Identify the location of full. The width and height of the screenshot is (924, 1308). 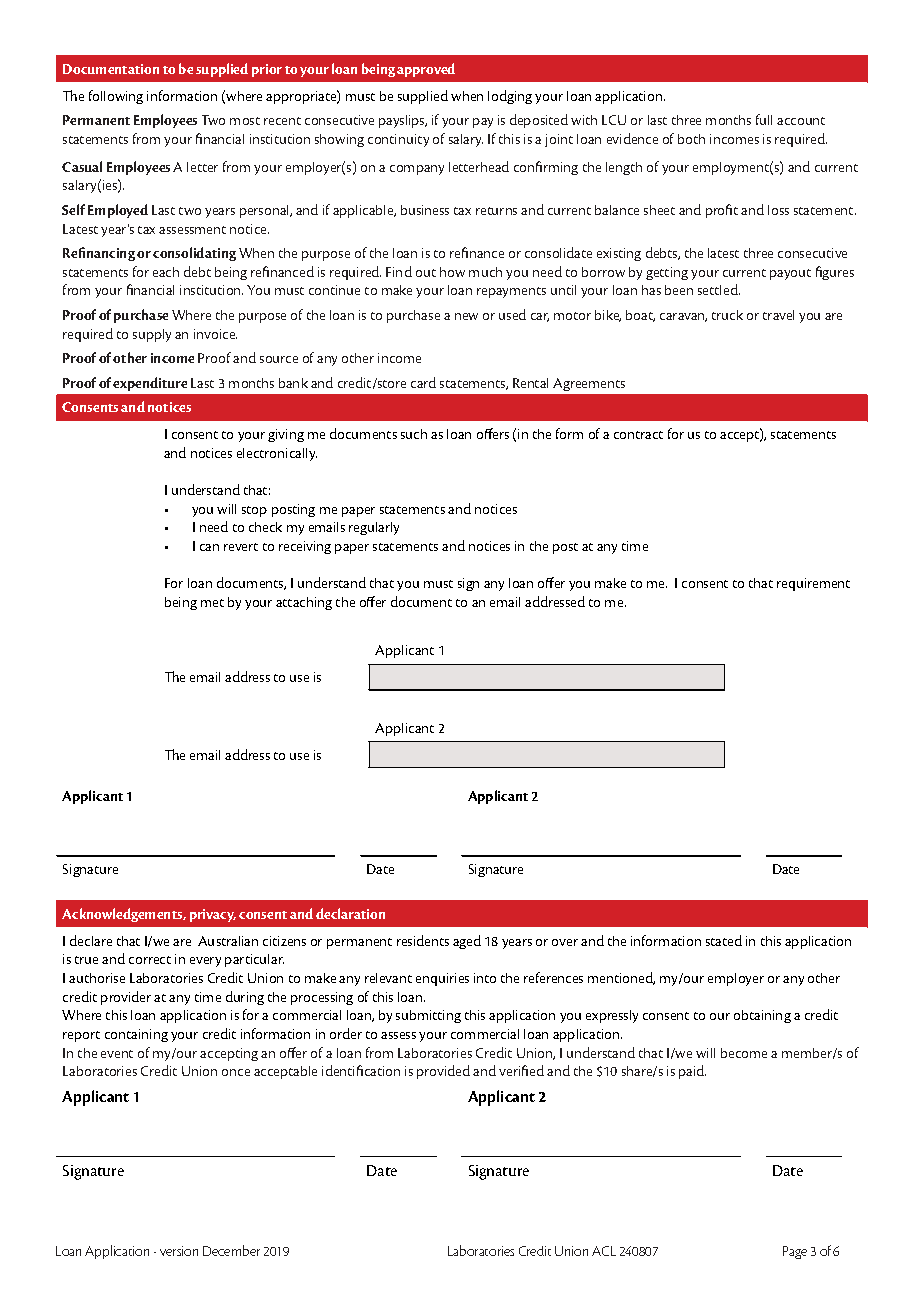
(764, 119).
